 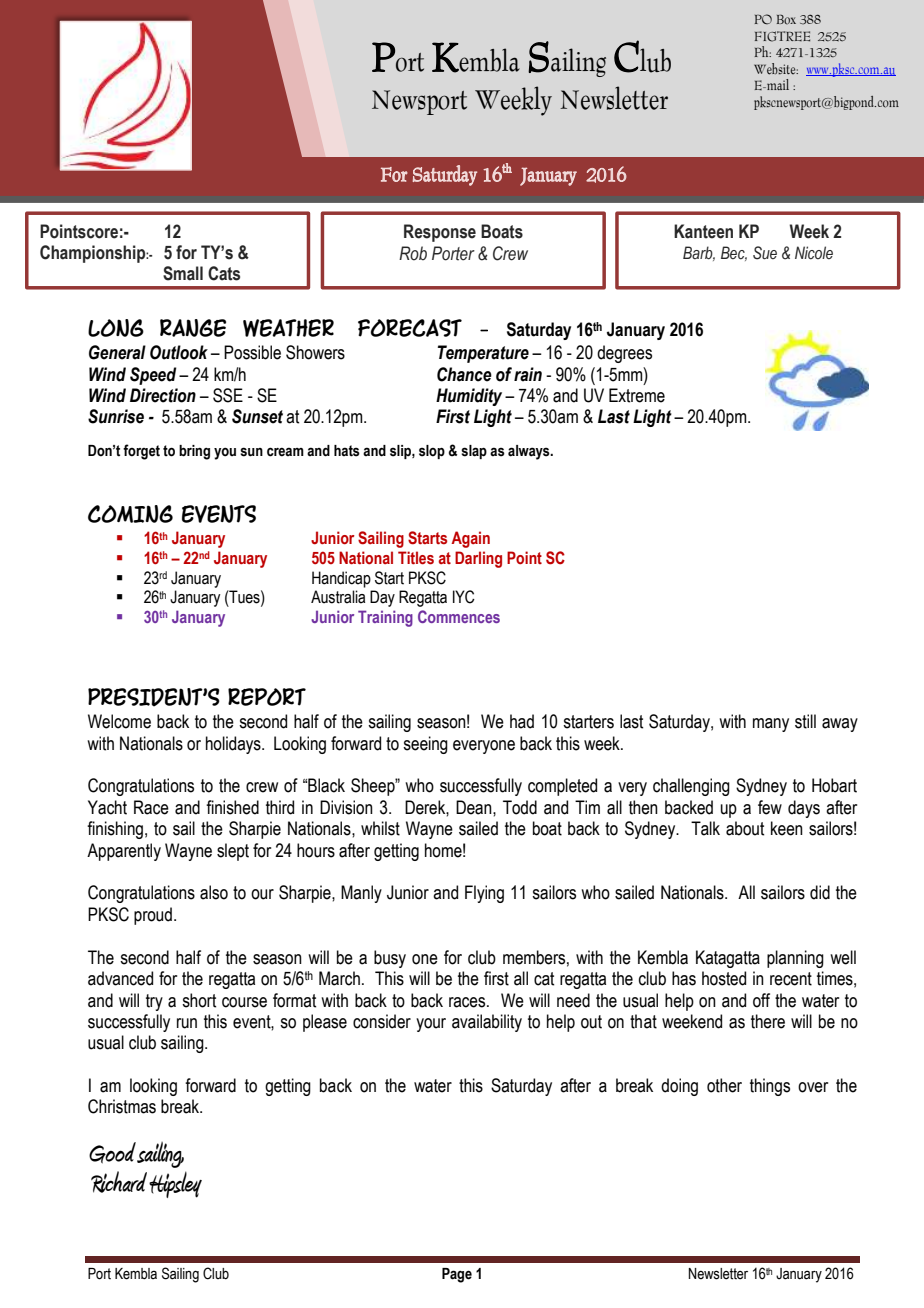 What do you see at coordinates (440, 233) in the screenshot?
I see `Response` at bounding box center [440, 233].
